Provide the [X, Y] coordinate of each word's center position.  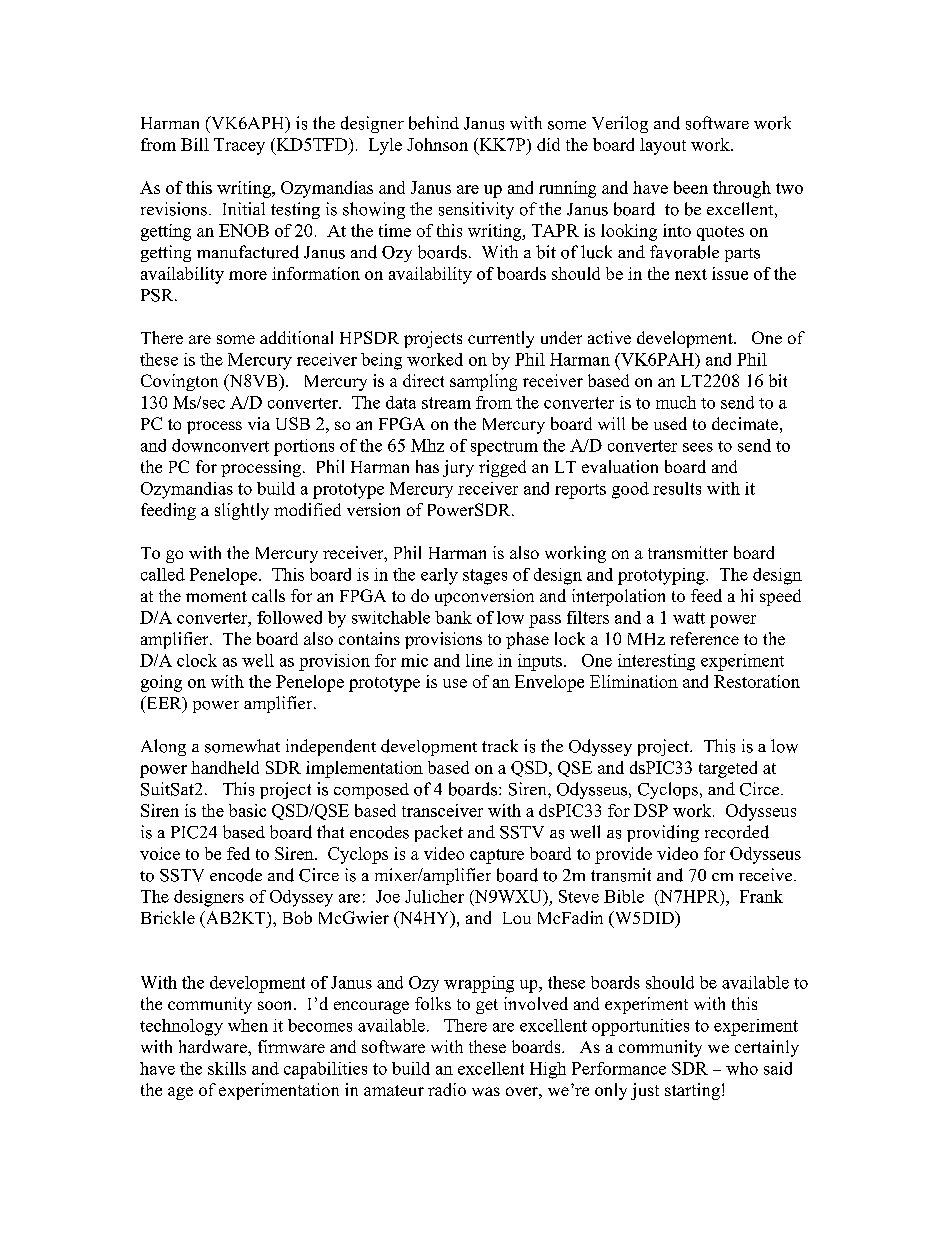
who [742, 1068]
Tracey [239, 146]
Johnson [437, 144]
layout [663, 146]
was [486, 1091]
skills [227, 1068]
